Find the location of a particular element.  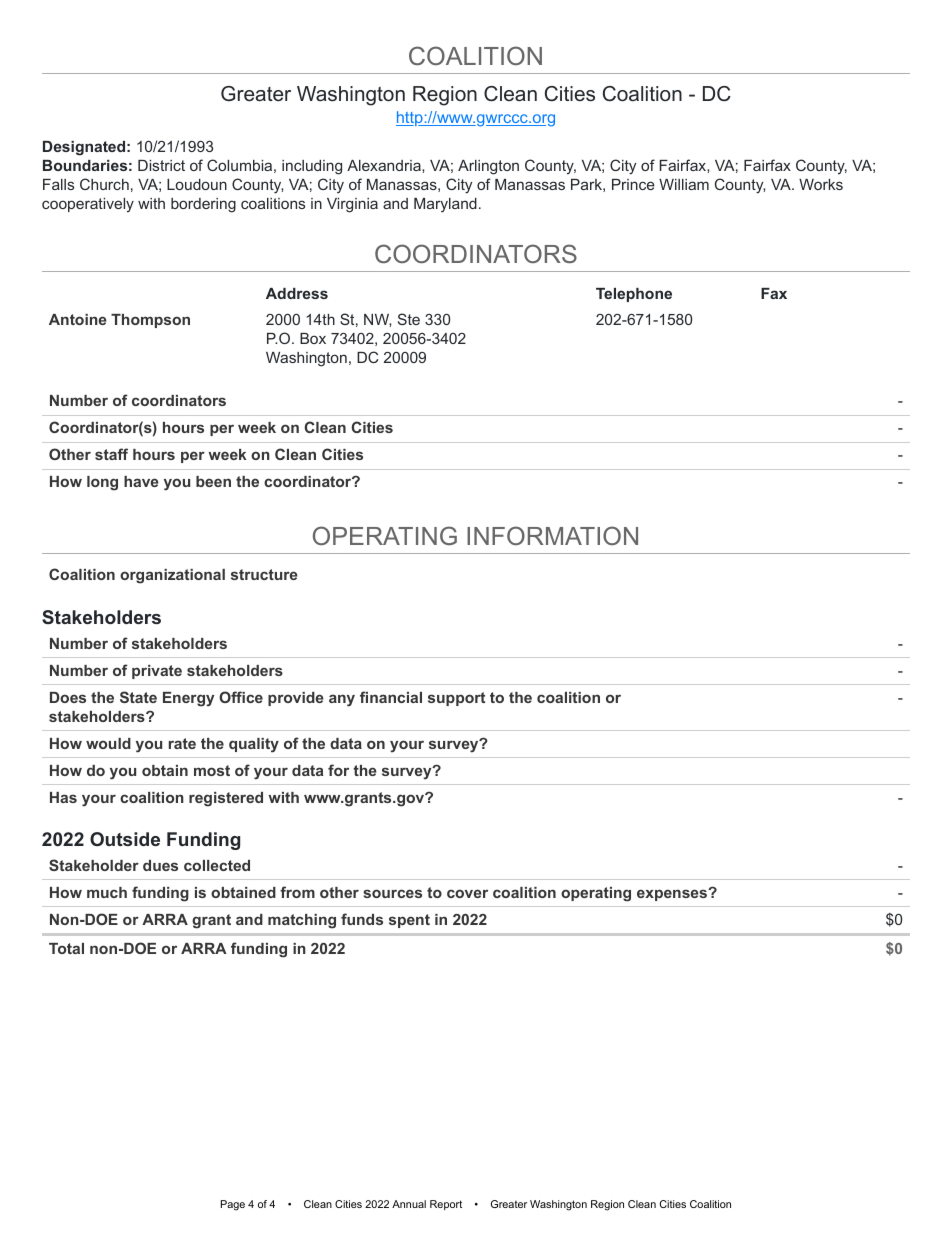

cover is located at coordinates (467, 893).
